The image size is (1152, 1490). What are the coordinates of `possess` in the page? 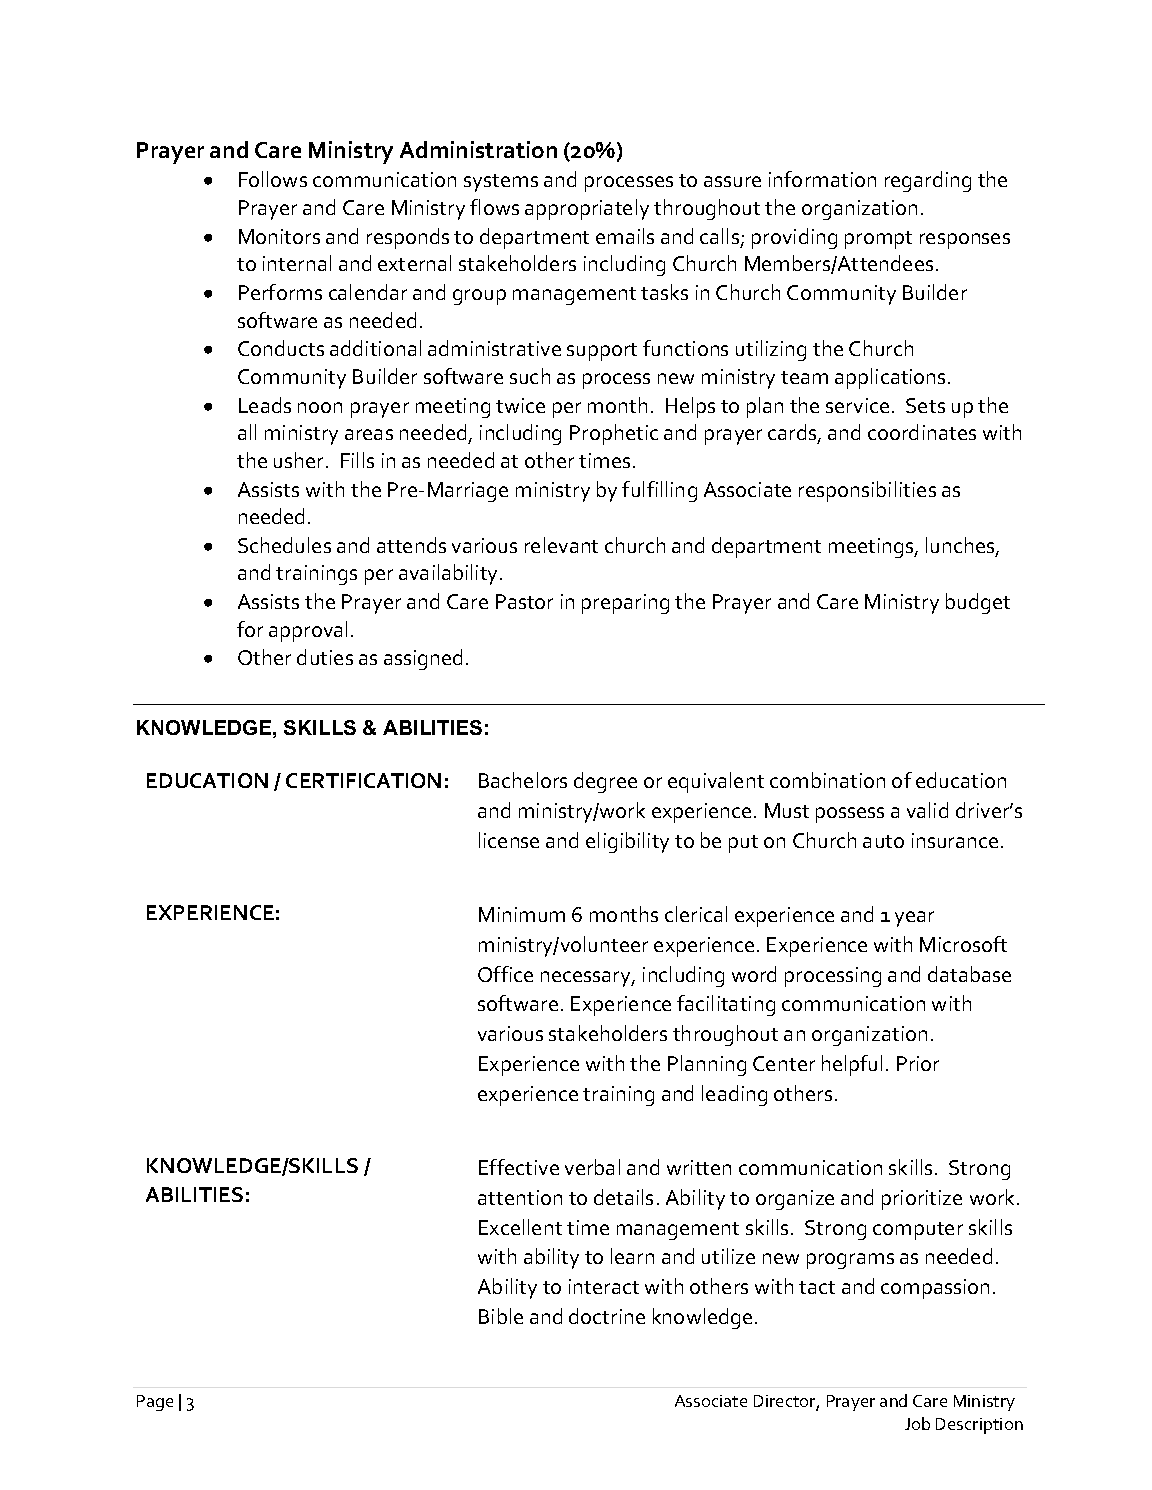 It's located at (850, 815).
